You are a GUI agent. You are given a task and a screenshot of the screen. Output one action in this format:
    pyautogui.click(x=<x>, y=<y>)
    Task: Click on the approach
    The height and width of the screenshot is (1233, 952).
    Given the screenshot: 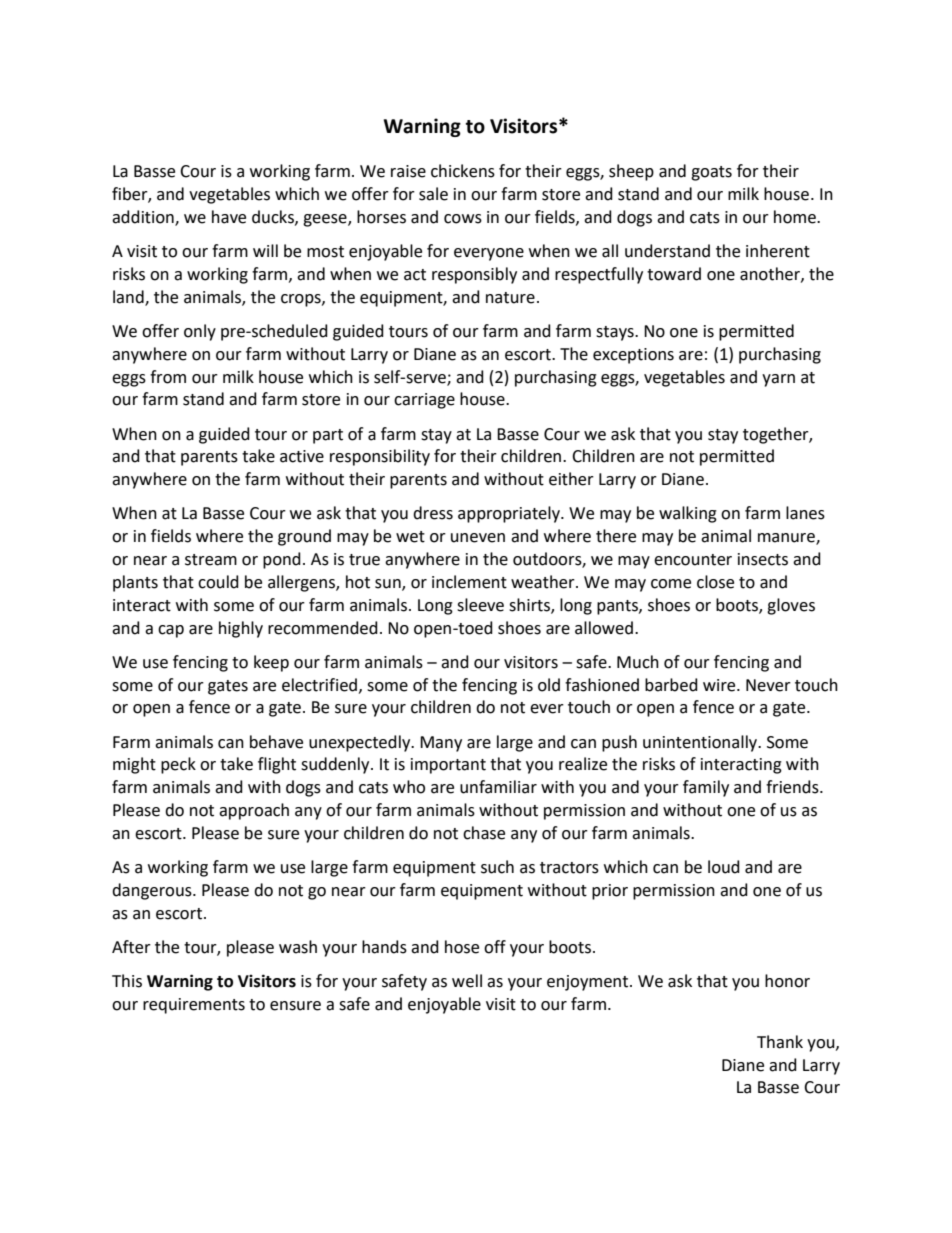 What is the action you would take?
    pyautogui.click(x=254, y=811)
